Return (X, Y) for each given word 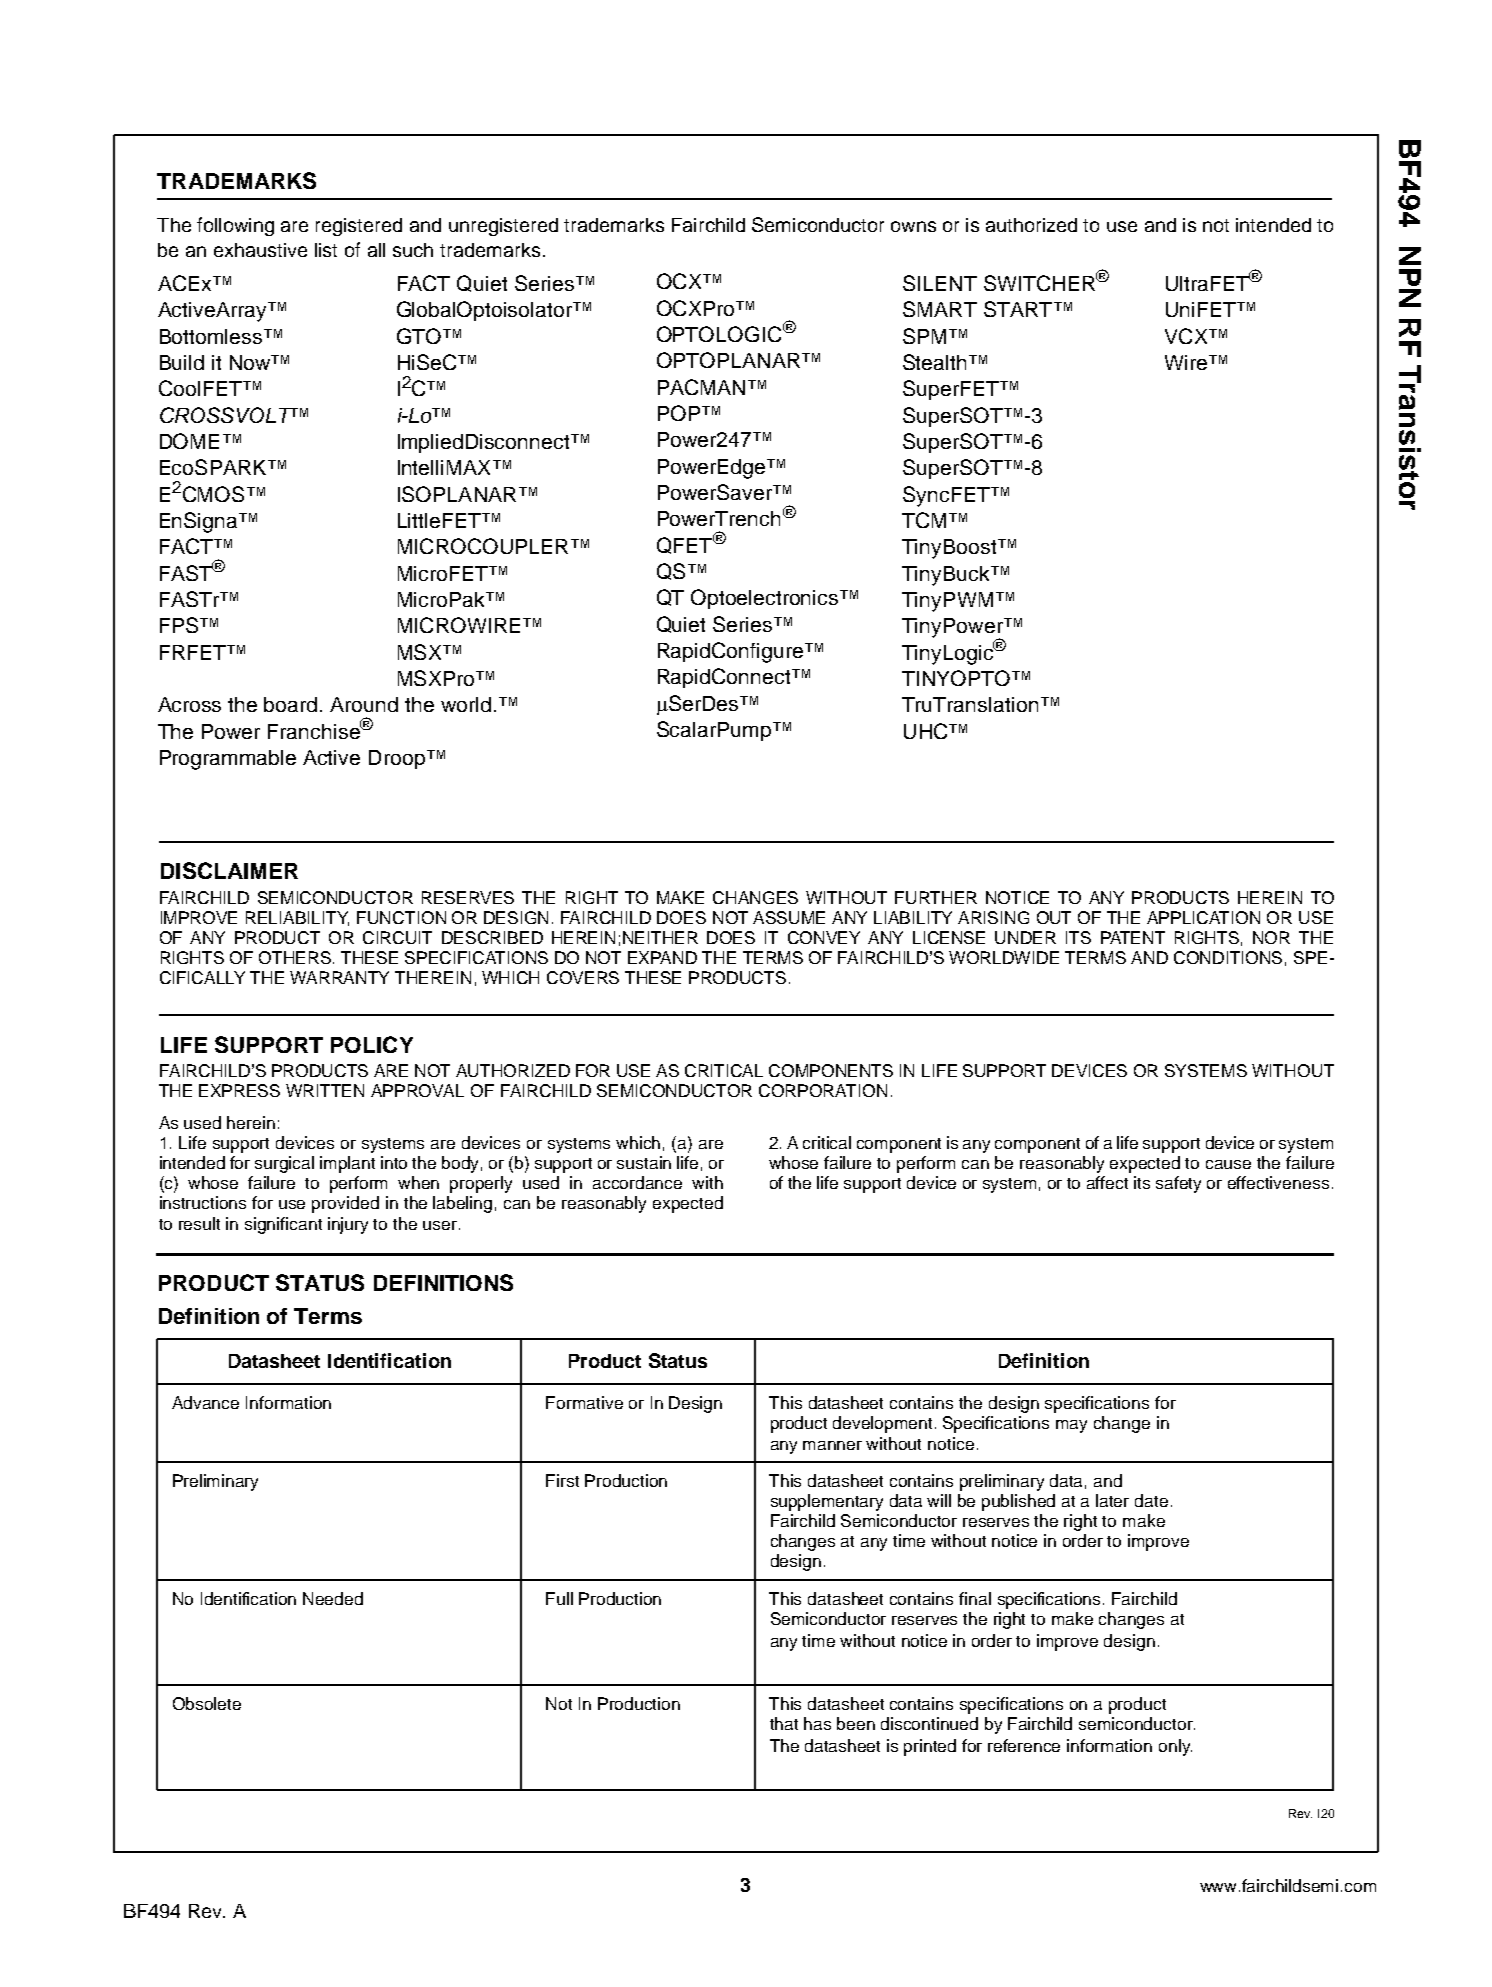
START (1019, 309)
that (784, 1723)
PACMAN (701, 387)
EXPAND (662, 957)
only (1175, 1747)
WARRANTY (339, 977)
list (326, 250)
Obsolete (207, 1703)
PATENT (1133, 937)
